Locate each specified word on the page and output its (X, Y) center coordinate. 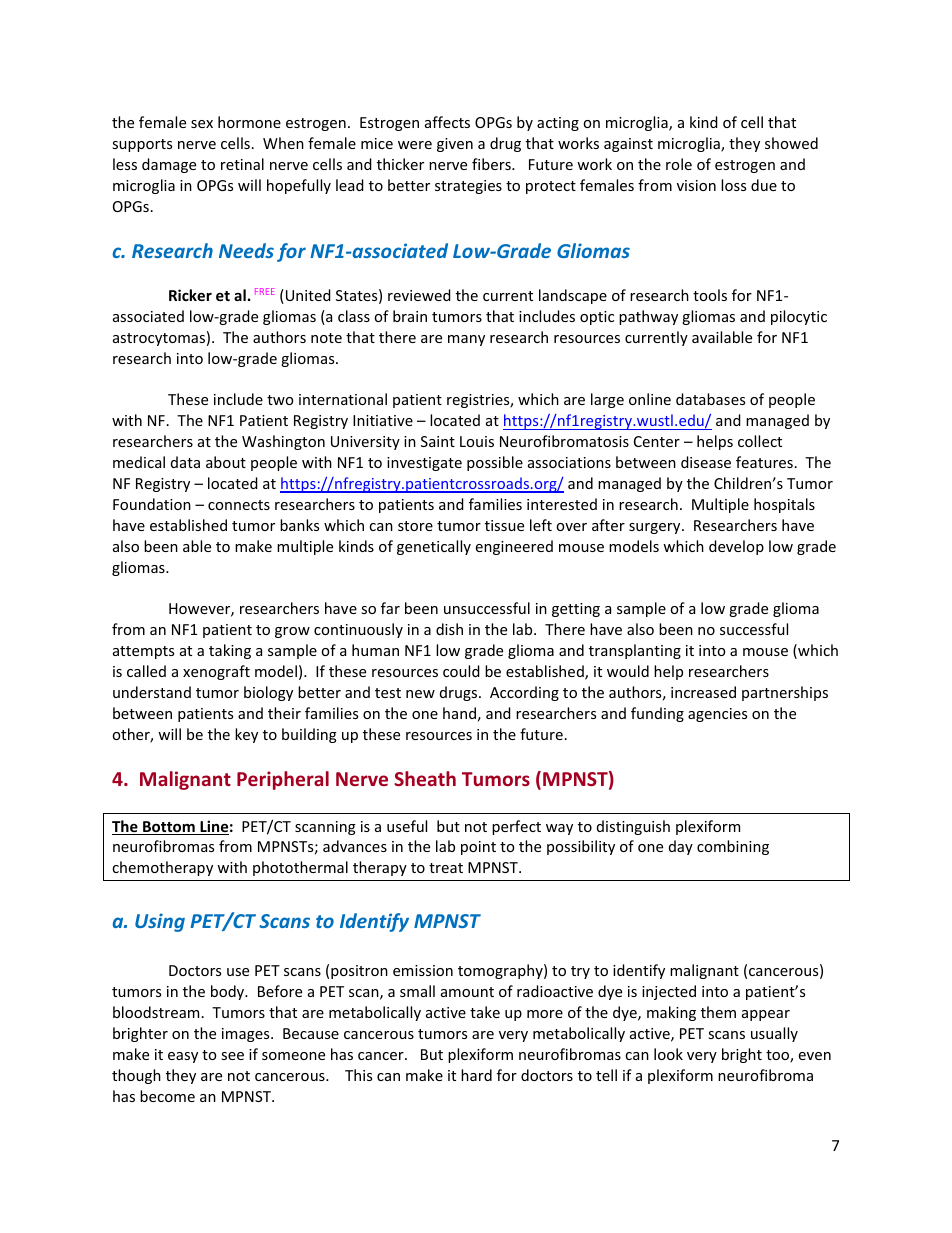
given (455, 145)
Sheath (425, 778)
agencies (717, 715)
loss (733, 185)
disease (706, 462)
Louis (477, 441)
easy (183, 1057)
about (226, 462)
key (246, 735)
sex (202, 124)
